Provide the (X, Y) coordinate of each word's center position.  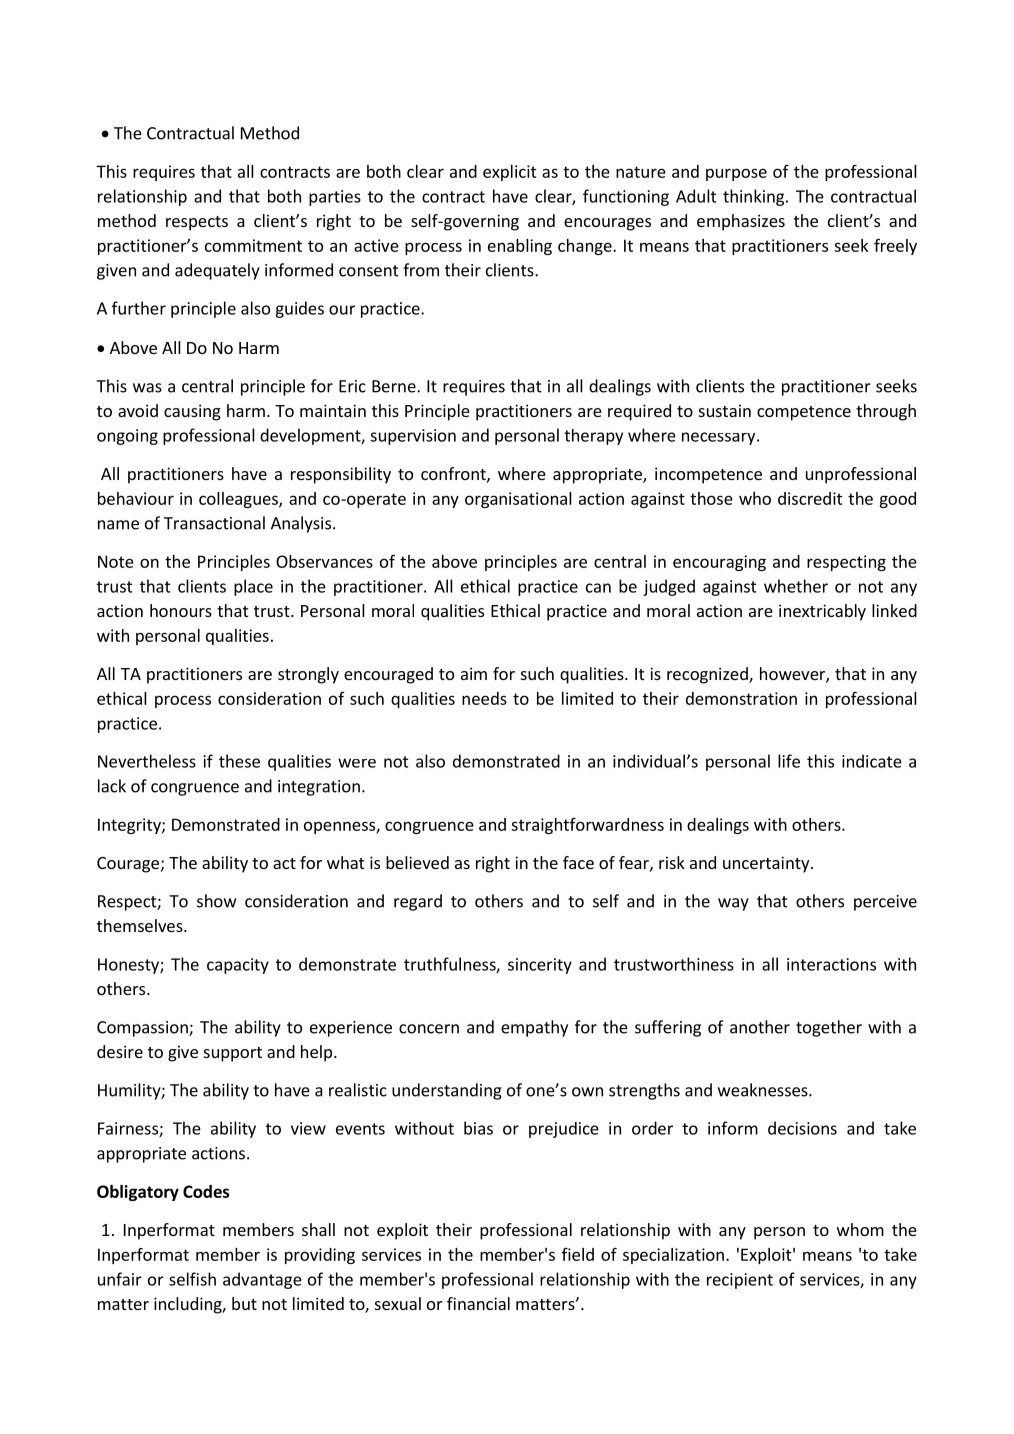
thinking (755, 197)
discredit (810, 498)
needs (484, 698)
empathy (534, 1028)
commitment (253, 245)
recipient (740, 1281)
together (829, 1028)
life (789, 761)
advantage (262, 1280)
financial (478, 1303)
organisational (518, 500)
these (239, 761)
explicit (510, 173)
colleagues (239, 500)
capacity (238, 966)
